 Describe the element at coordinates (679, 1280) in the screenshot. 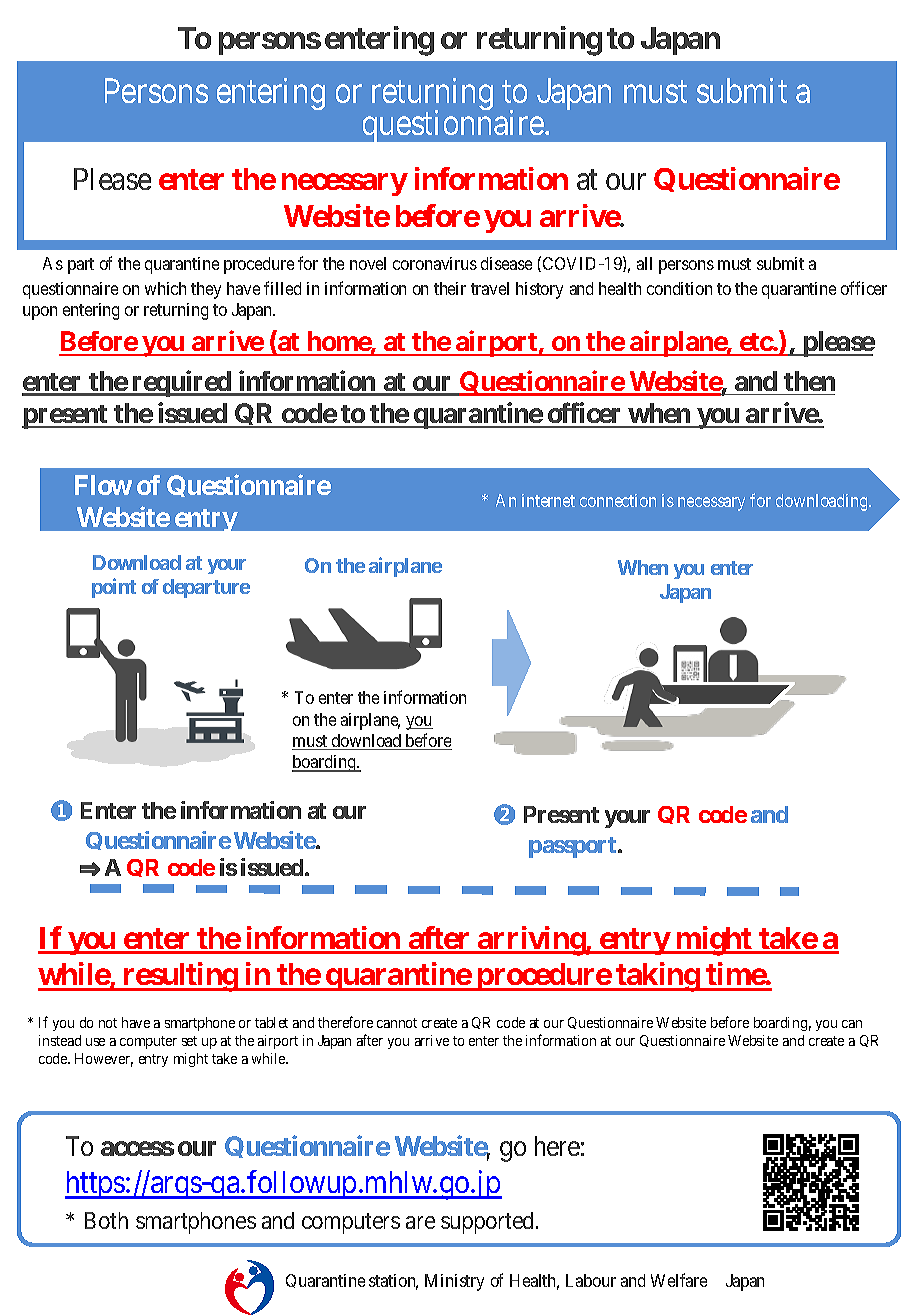

I see `Welfare` at that location.
